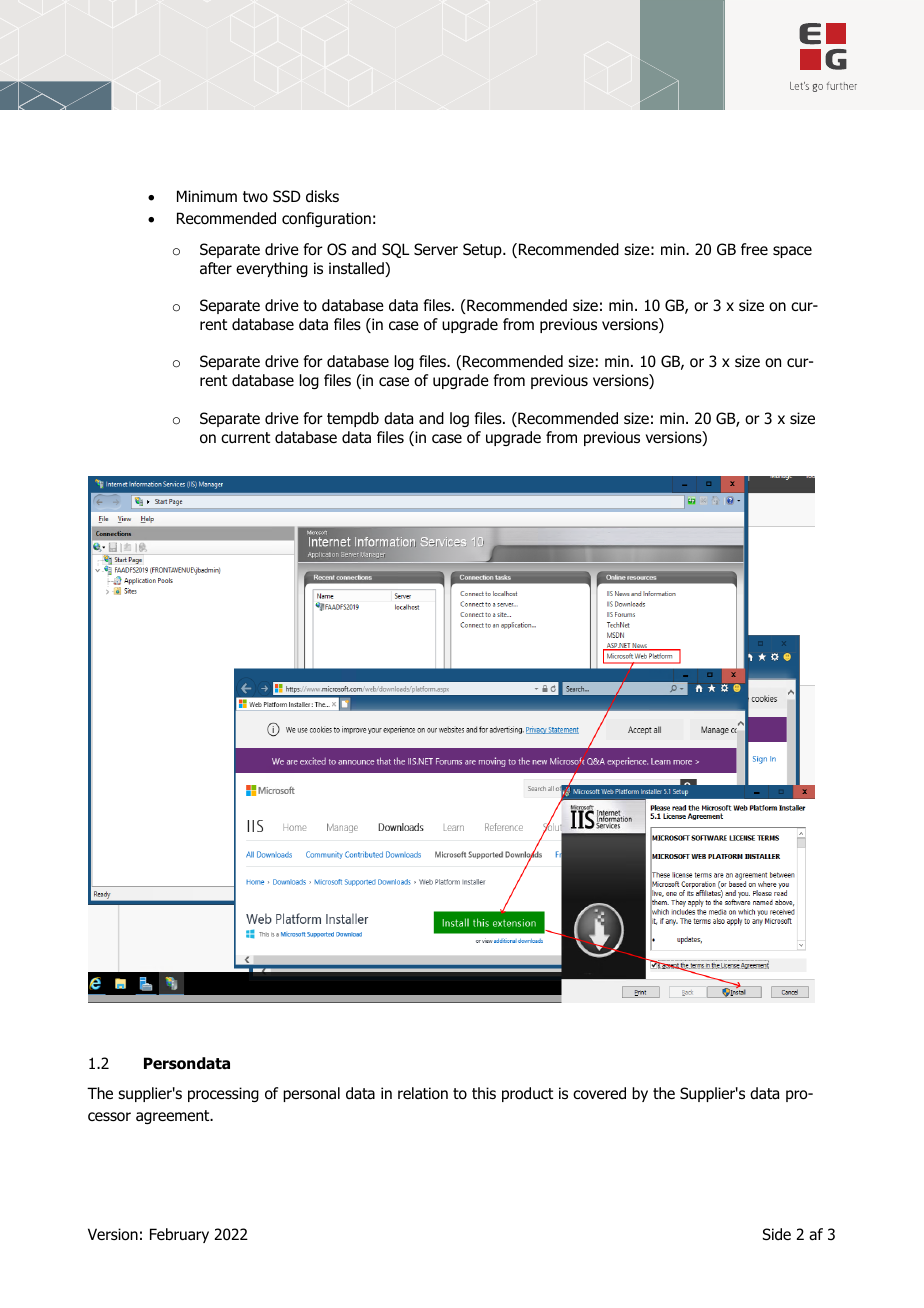  What do you see at coordinates (599, 1093) in the page?
I see `covered` at bounding box center [599, 1093].
